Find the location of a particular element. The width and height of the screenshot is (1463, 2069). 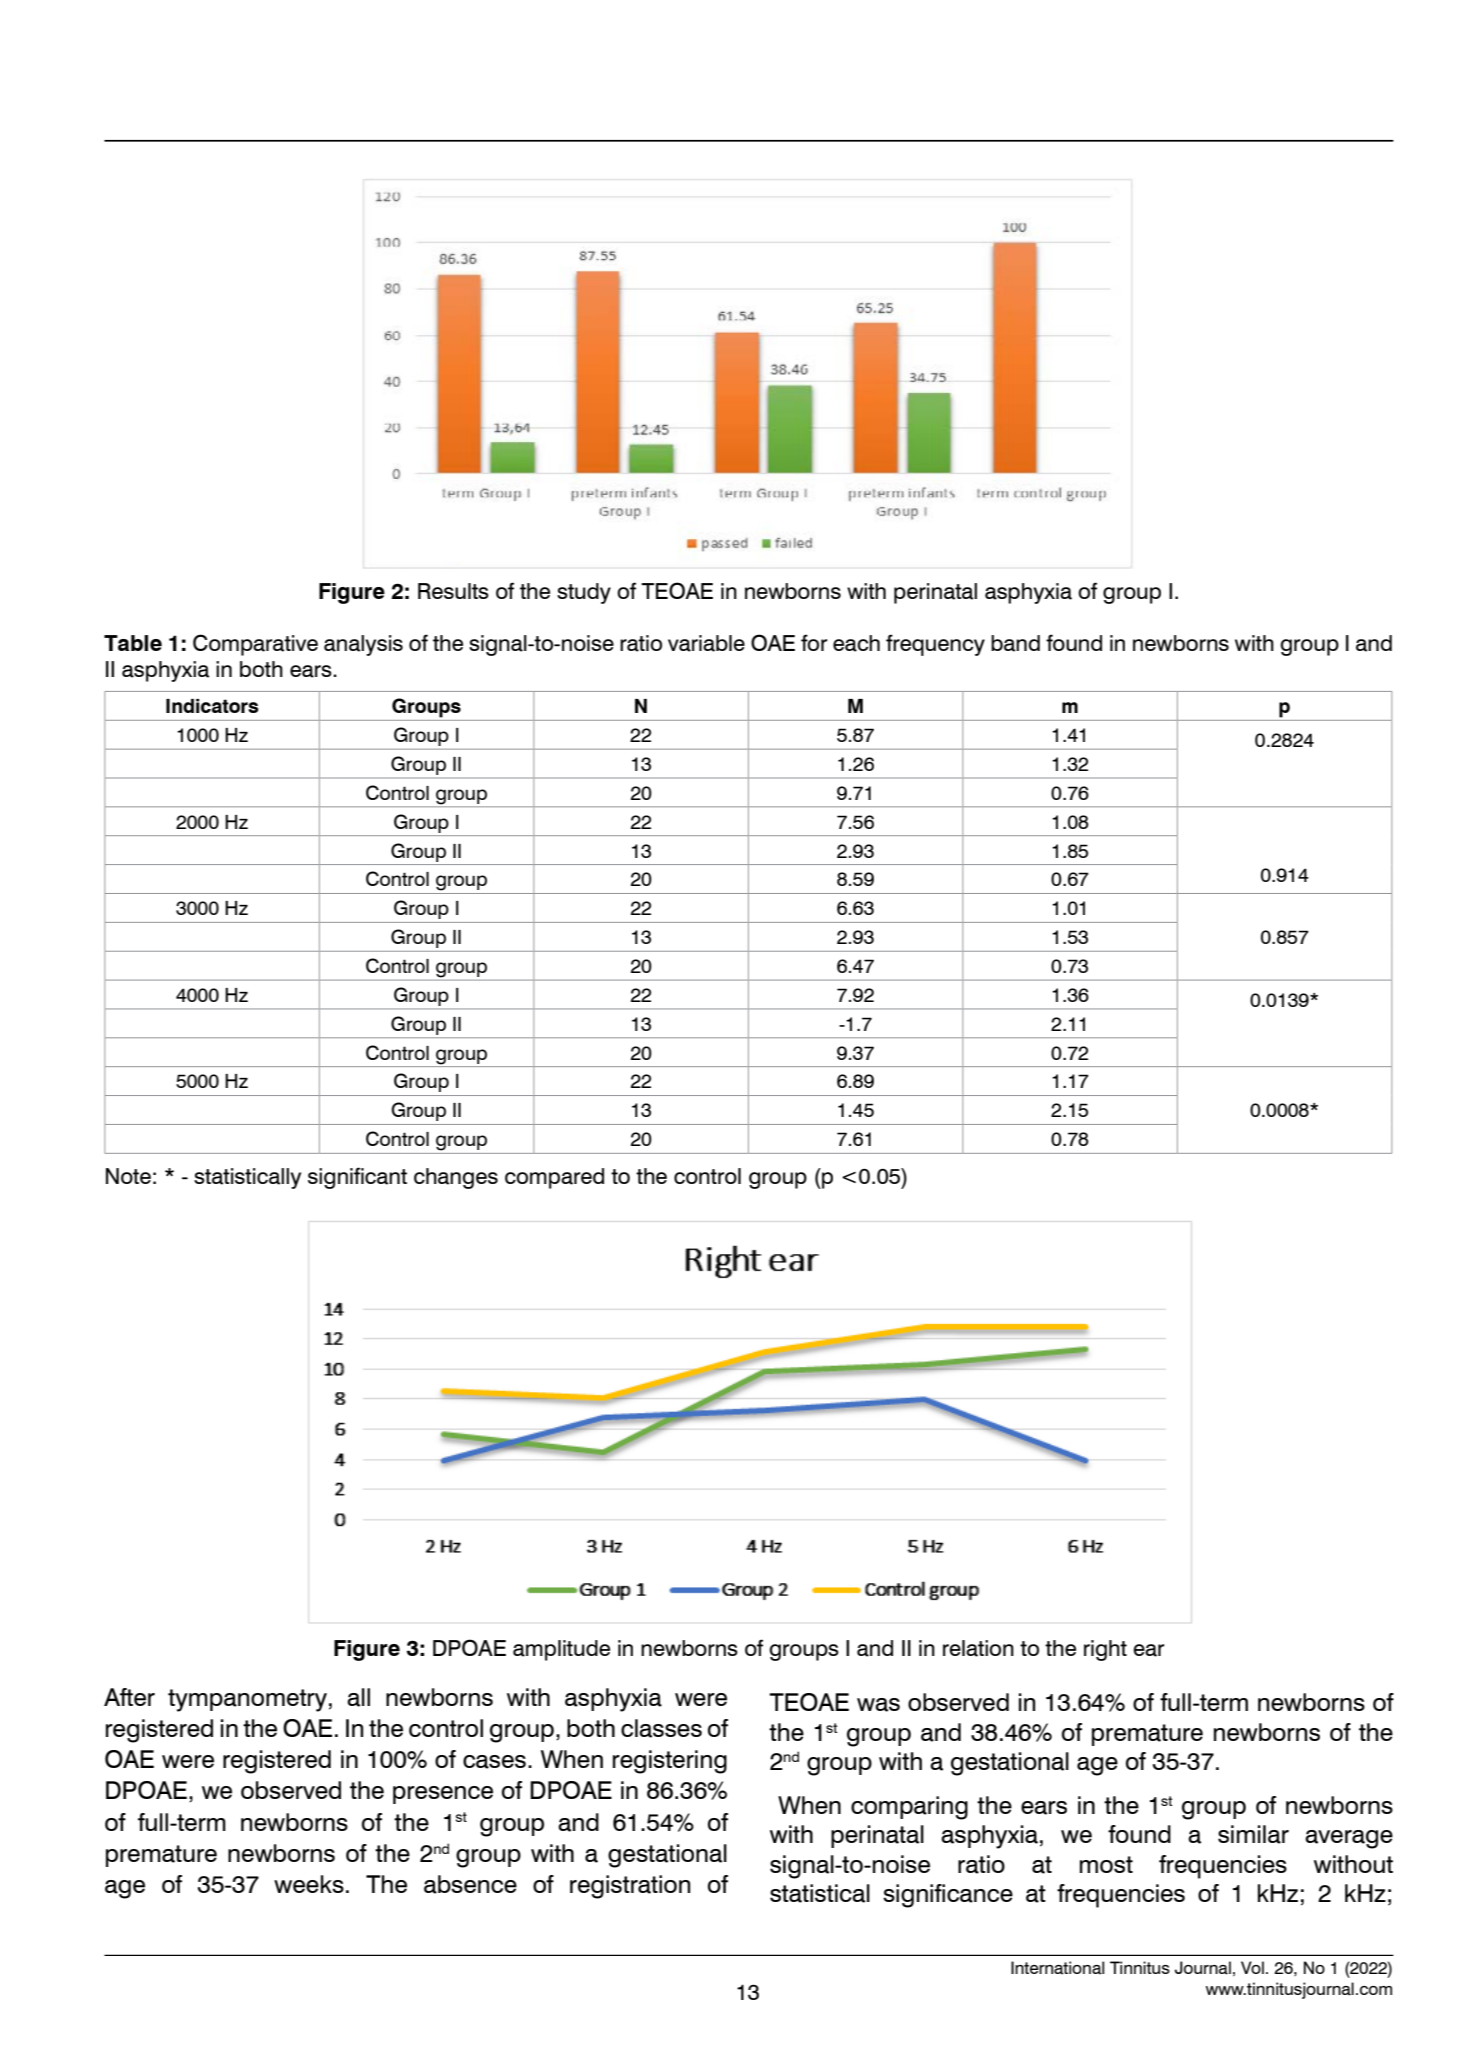

Comparative is located at coordinates (255, 645).
